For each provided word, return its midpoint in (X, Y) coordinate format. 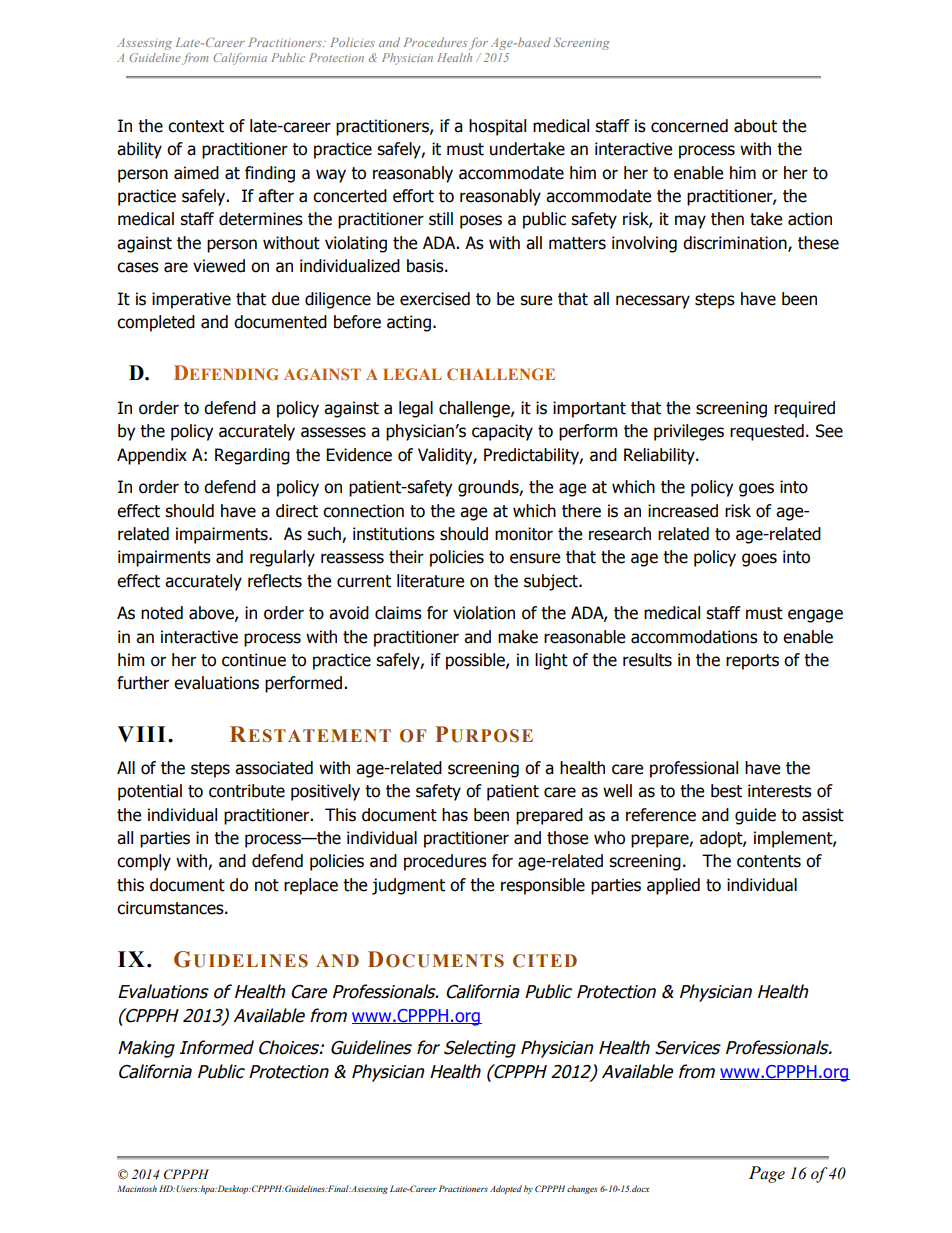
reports (752, 662)
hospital (497, 127)
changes (582, 1189)
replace (311, 886)
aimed (196, 173)
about (755, 126)
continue (254, 660)
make (518, 637)
